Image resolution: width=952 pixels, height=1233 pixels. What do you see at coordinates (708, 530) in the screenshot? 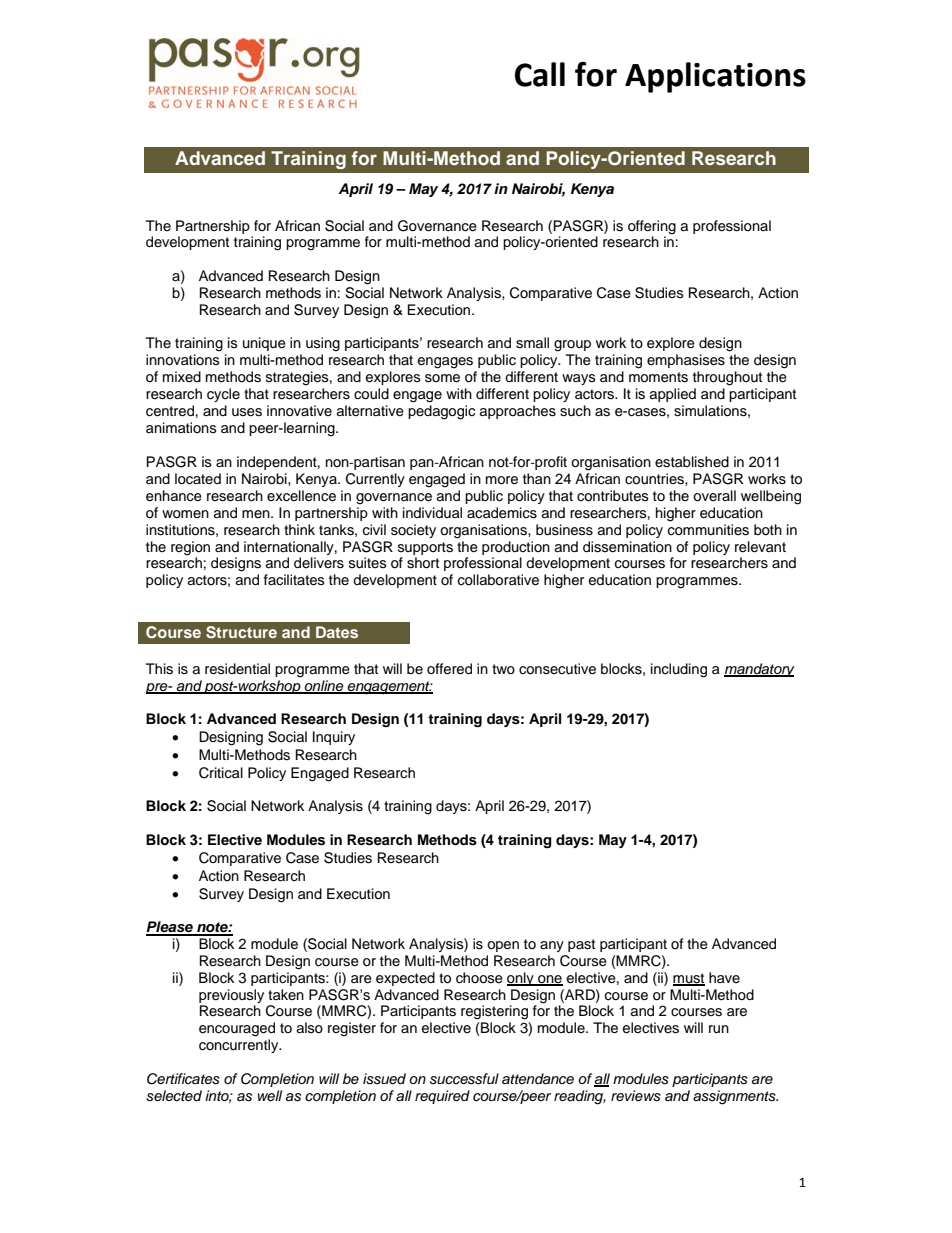
I see `communities` at bounding box center [708, 530].
